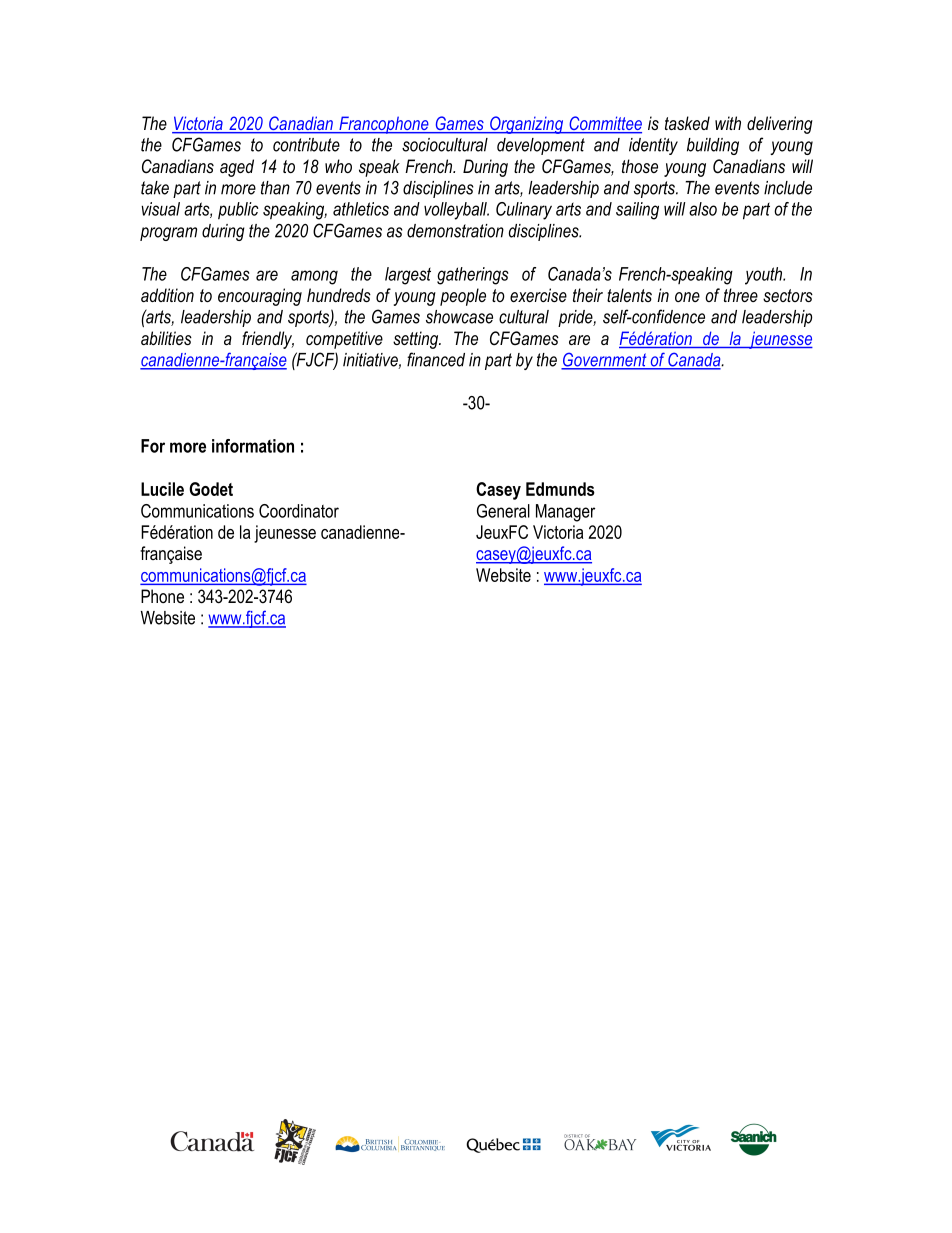 The width and height of the document is (952, 1233). What do you see at coordinates (306, 145) in the document?
I see `contribute` at bounding box center [306, 145].
